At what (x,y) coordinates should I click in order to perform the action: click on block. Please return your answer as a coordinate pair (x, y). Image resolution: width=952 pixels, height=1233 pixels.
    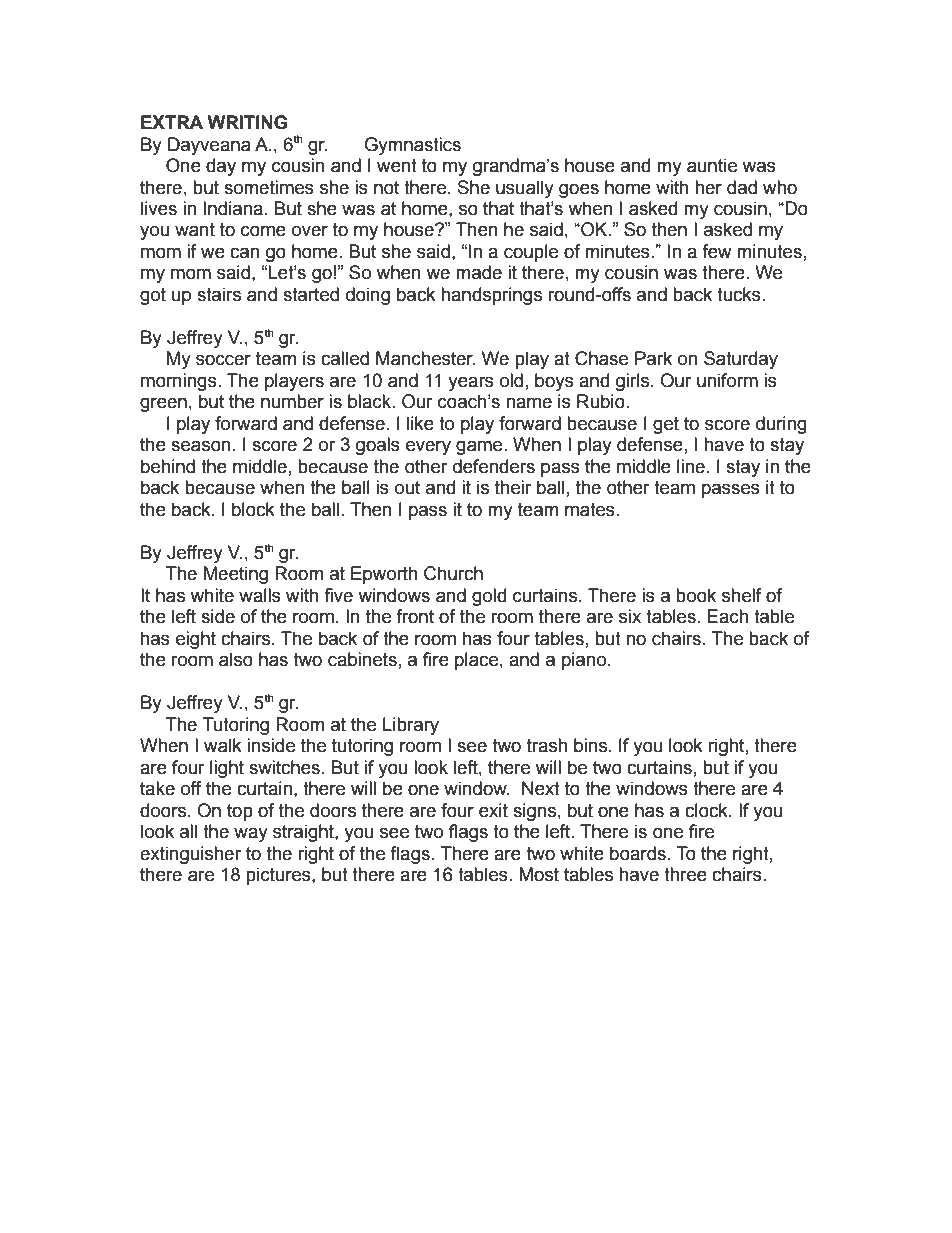
    Looking at the image, I should click on (253, 509).
